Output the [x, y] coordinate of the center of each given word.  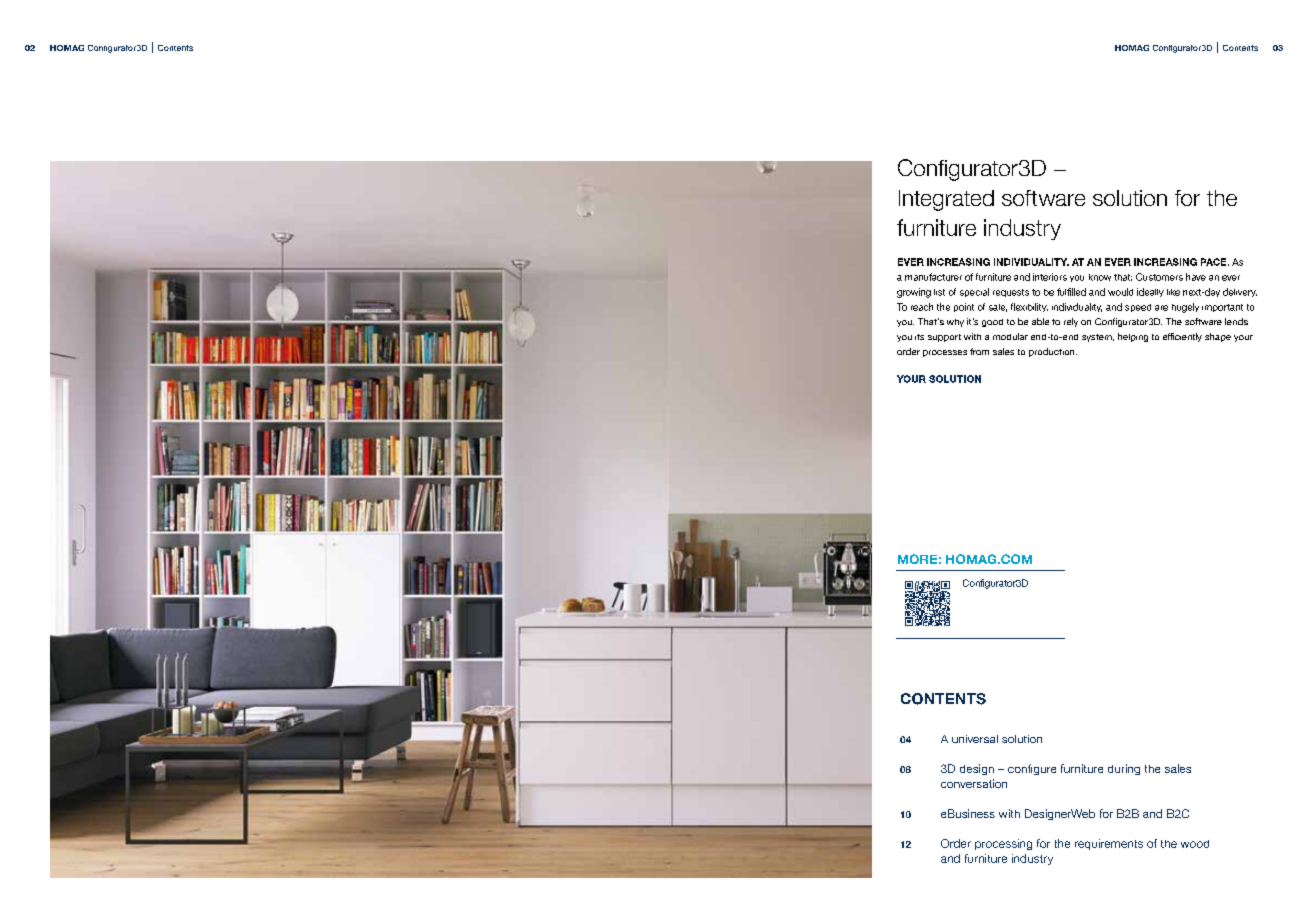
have [1196, 277]
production [1053, 352]
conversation [974, 783]
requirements [1109, 844]
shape [1218, 337]
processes [945, 353]
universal [975, 739]
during [1124, 769]
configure [1032, 769]
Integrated [946, 200]
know [1100, 277]
